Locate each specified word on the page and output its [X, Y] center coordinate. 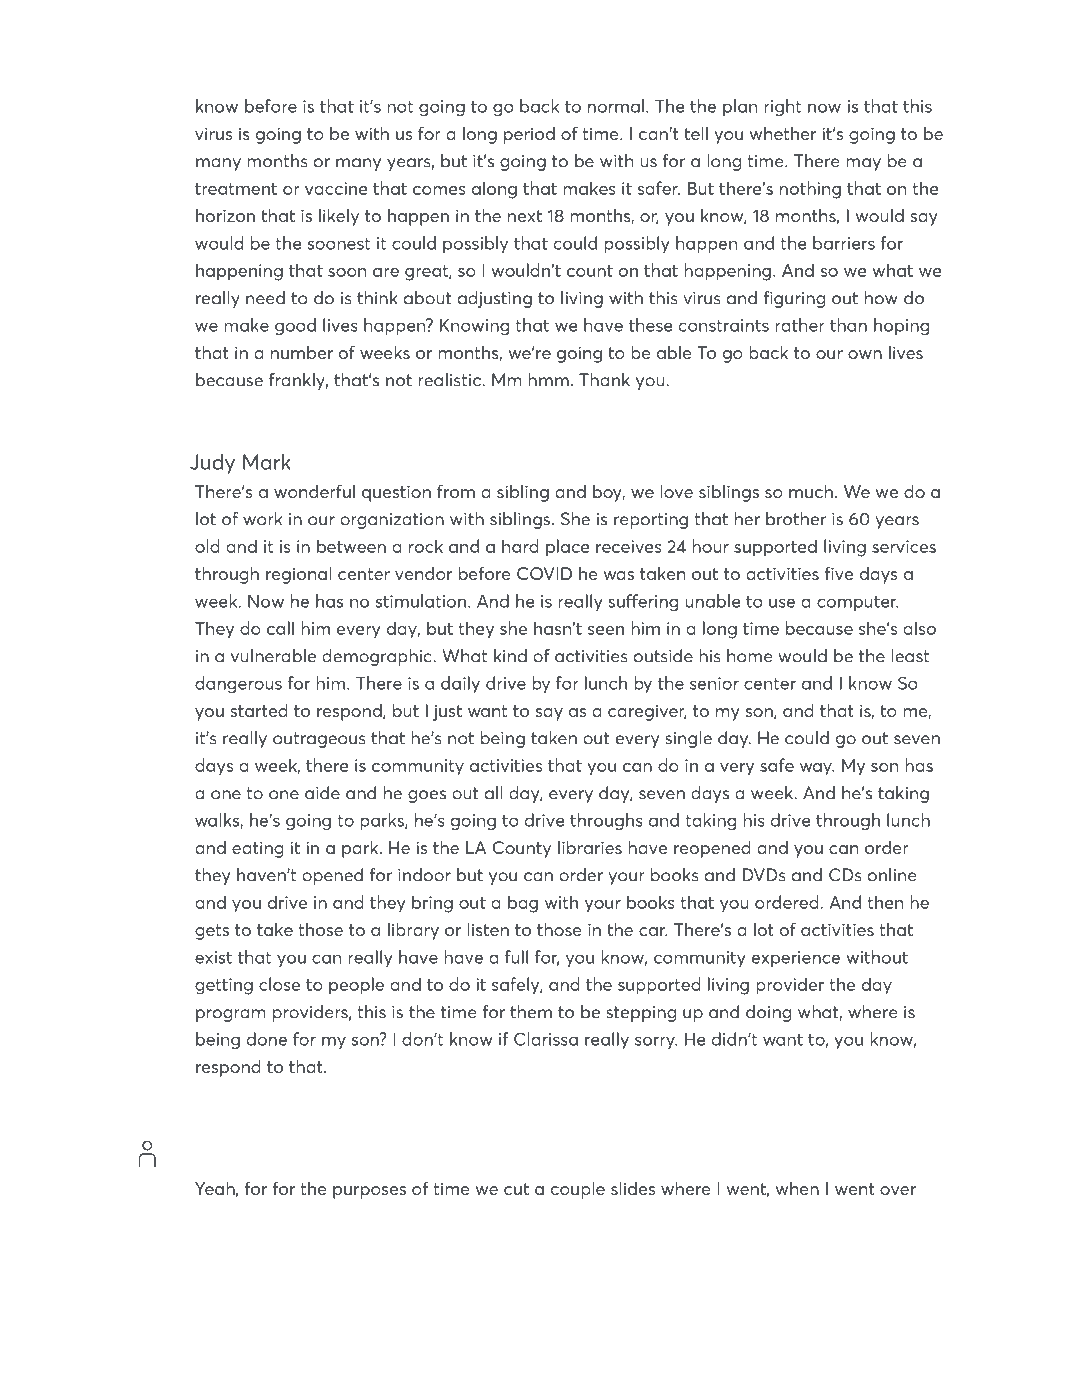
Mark [267, 462]
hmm [548, 380]
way [817, 769]
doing [768, 1013]
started [259, 710]
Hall [238, 1337]
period [529, 135]
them [531, 1012]
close [279, 984]
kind [510, 656]
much [811, 491]
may [863, 164]
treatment [236, 189]
